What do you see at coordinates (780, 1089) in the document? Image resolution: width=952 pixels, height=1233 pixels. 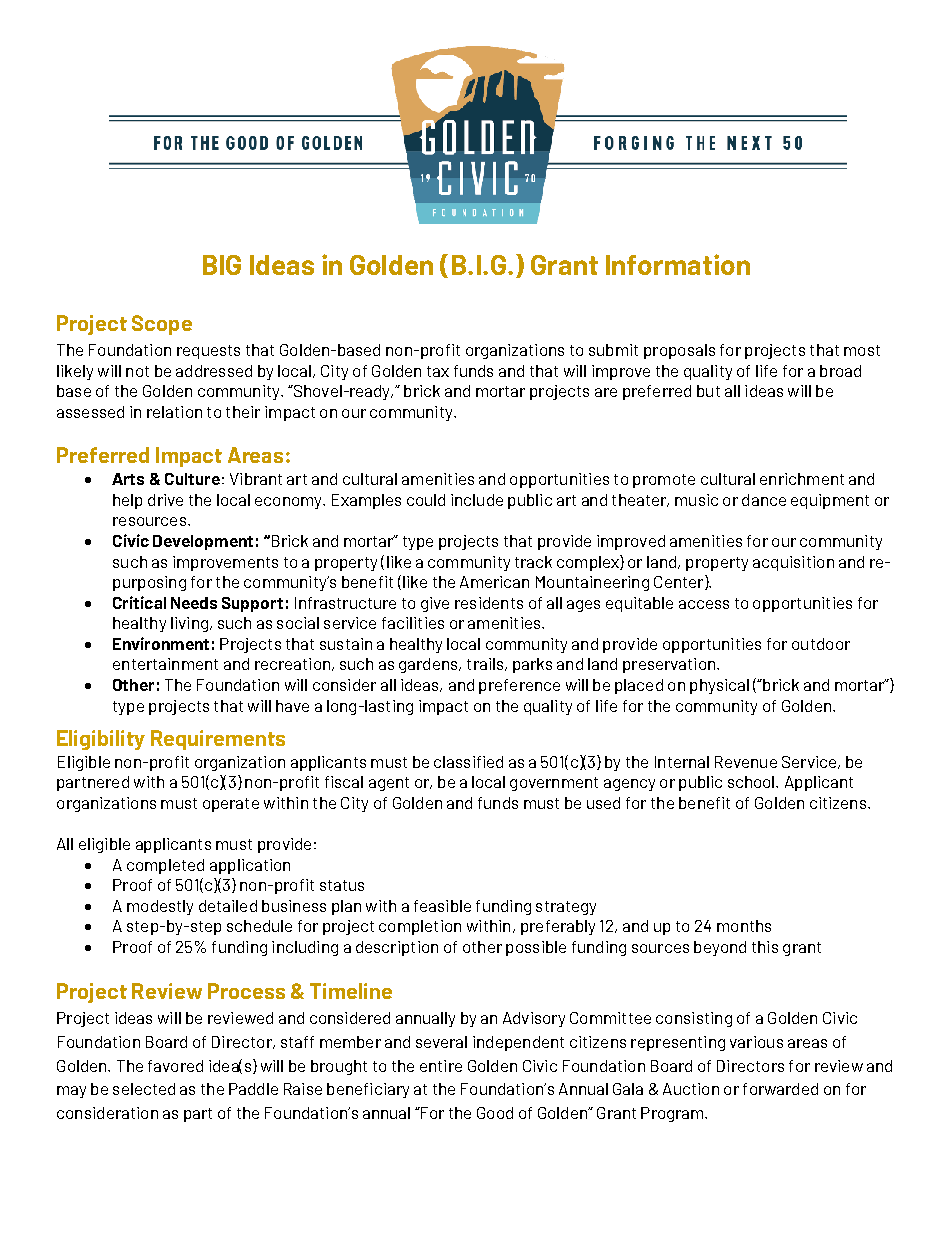 I see `forwarded` at bounding box center [780, 1089].
